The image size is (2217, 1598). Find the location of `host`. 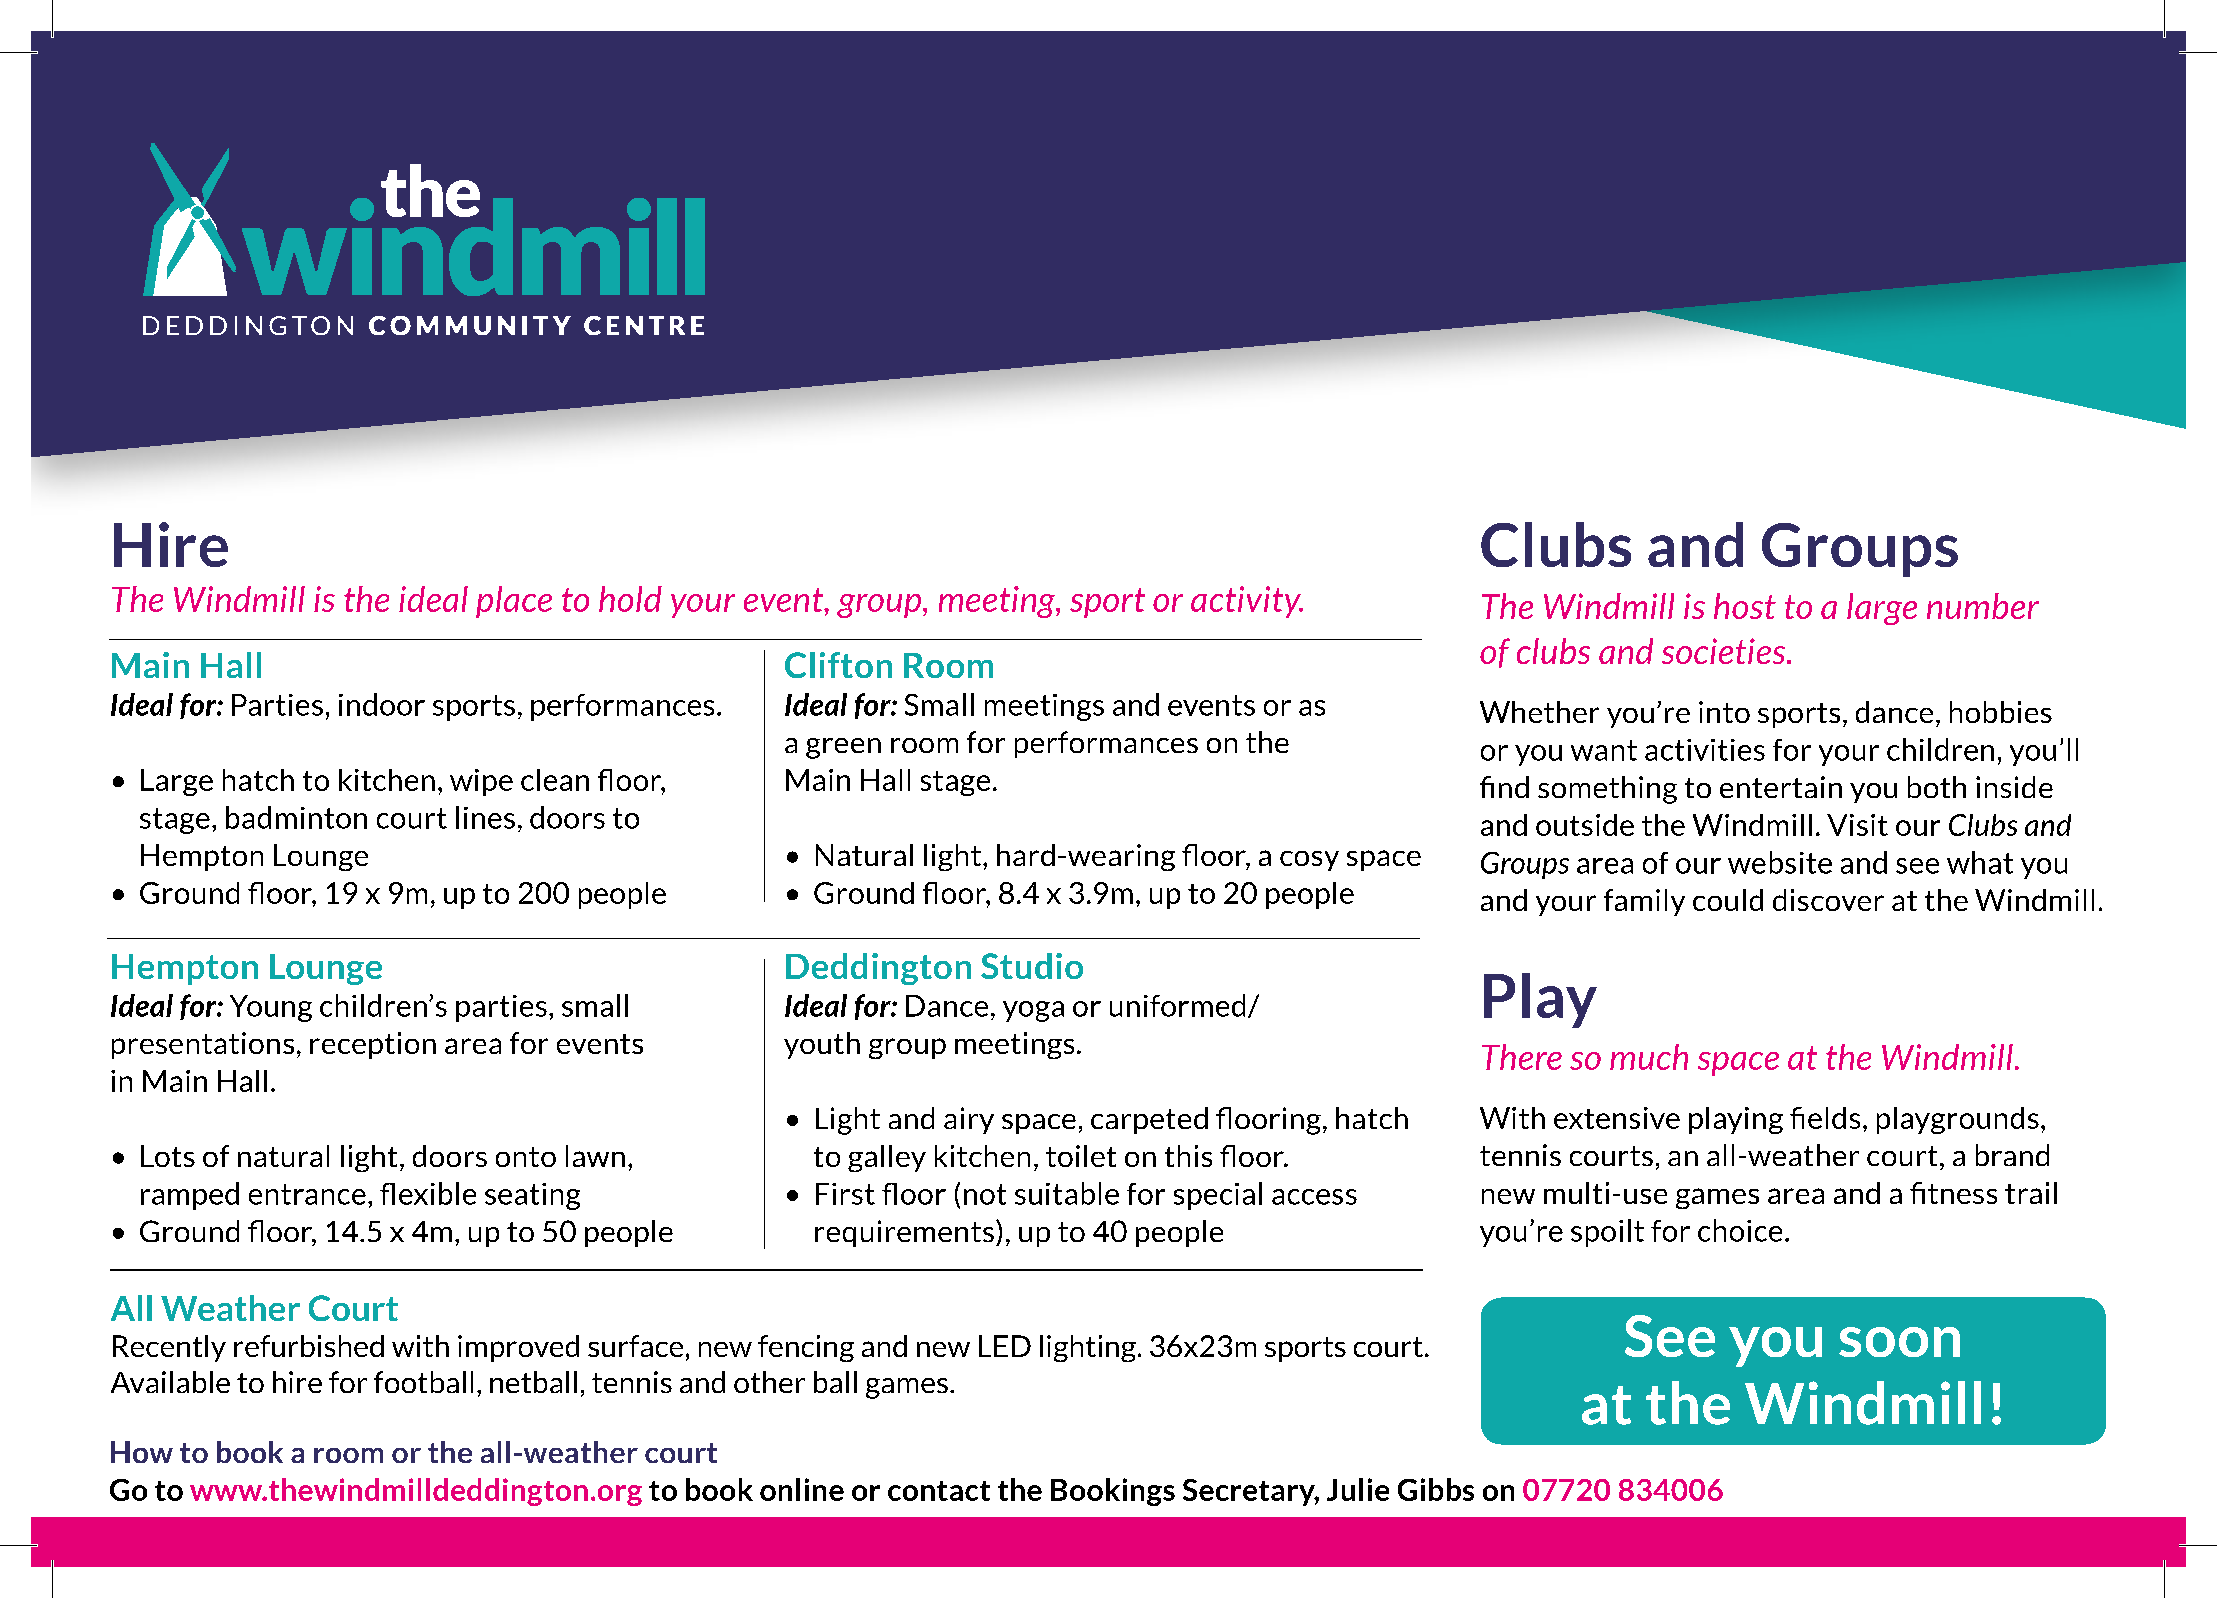

host is located at coordinates (1745, 606).
